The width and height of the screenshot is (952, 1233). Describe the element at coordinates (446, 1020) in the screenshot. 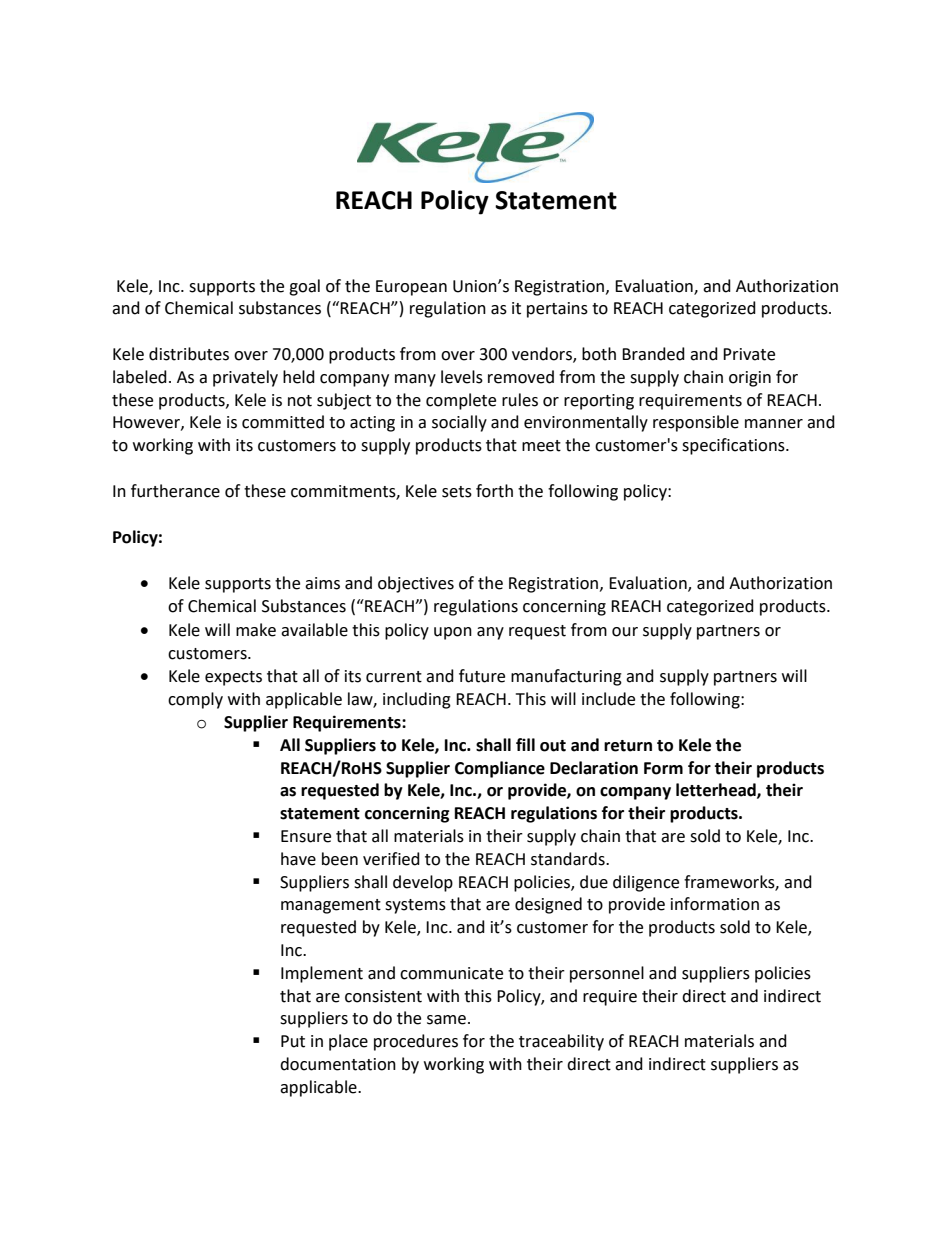

I see `same` at that location.
